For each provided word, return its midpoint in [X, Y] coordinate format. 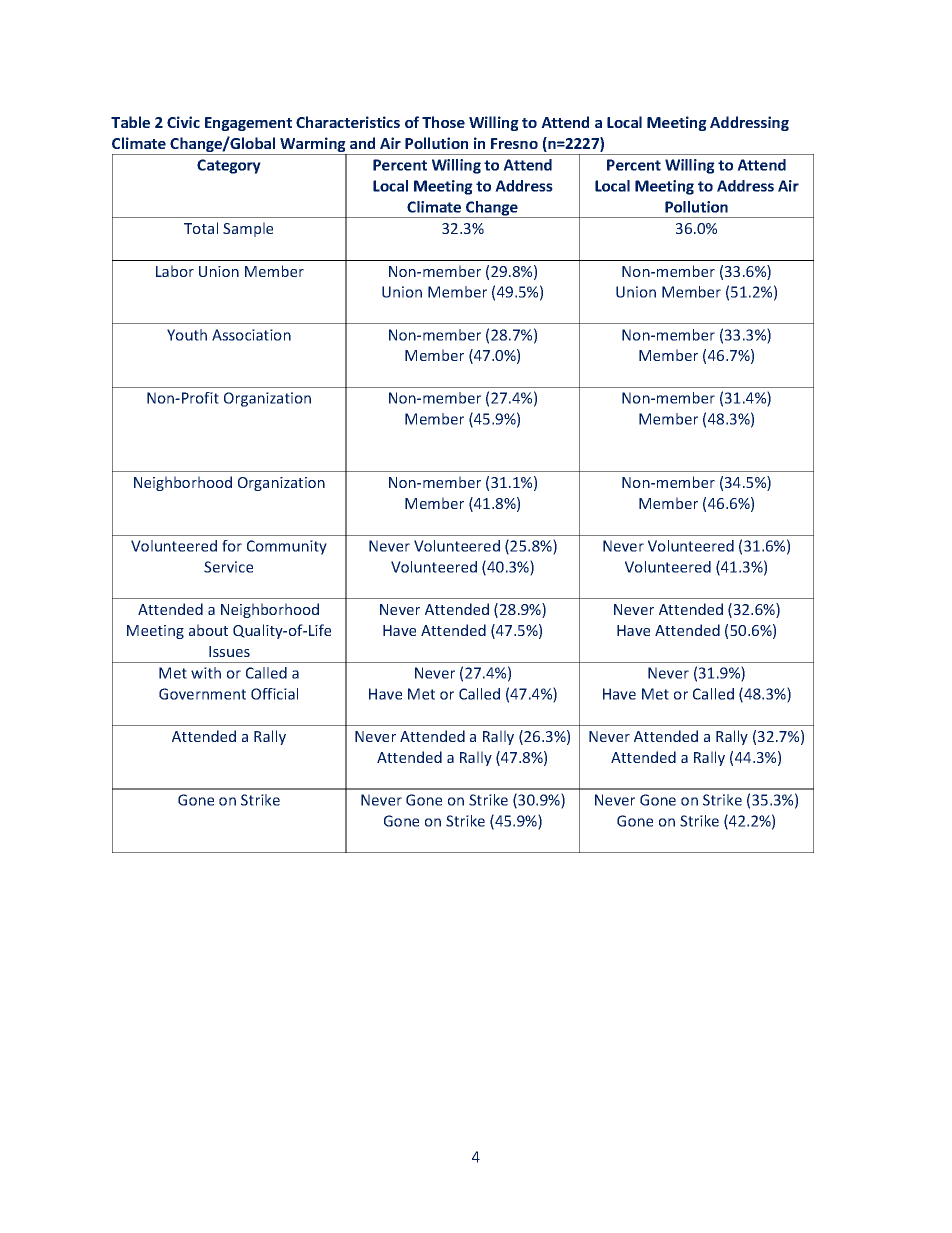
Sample [248, 229]
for [232, 546]
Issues [229, 651]
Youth [187, 335]
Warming [313, 146]
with [206, 673]
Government [202, 694]
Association [251, 335]
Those [443, 122]
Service [228, 567]
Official [274, 694]
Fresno [514, 143]
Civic [183, 122]
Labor [175, 271]
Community [287, 547]
